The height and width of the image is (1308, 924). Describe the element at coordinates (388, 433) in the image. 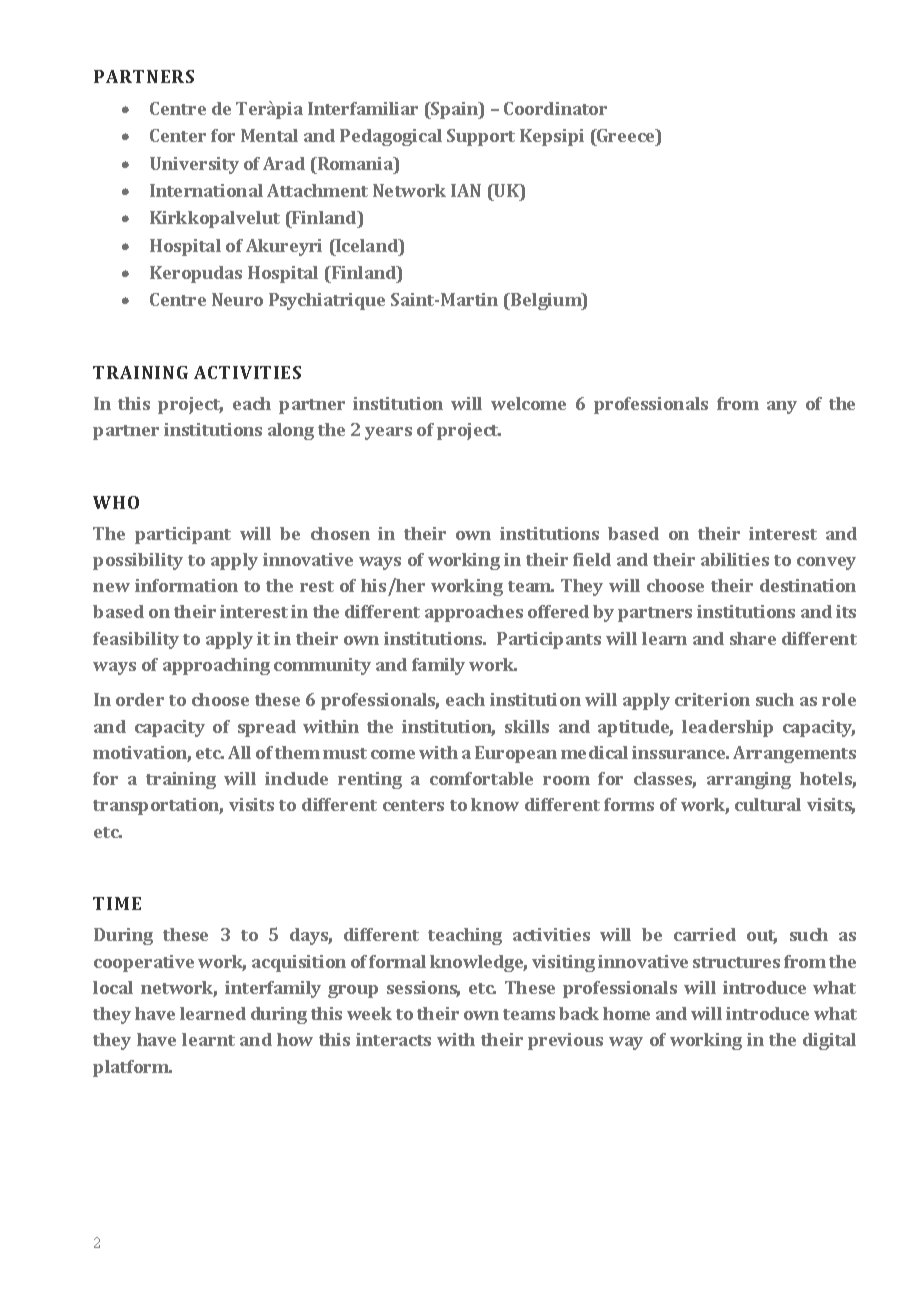

I see `years` at that location.
